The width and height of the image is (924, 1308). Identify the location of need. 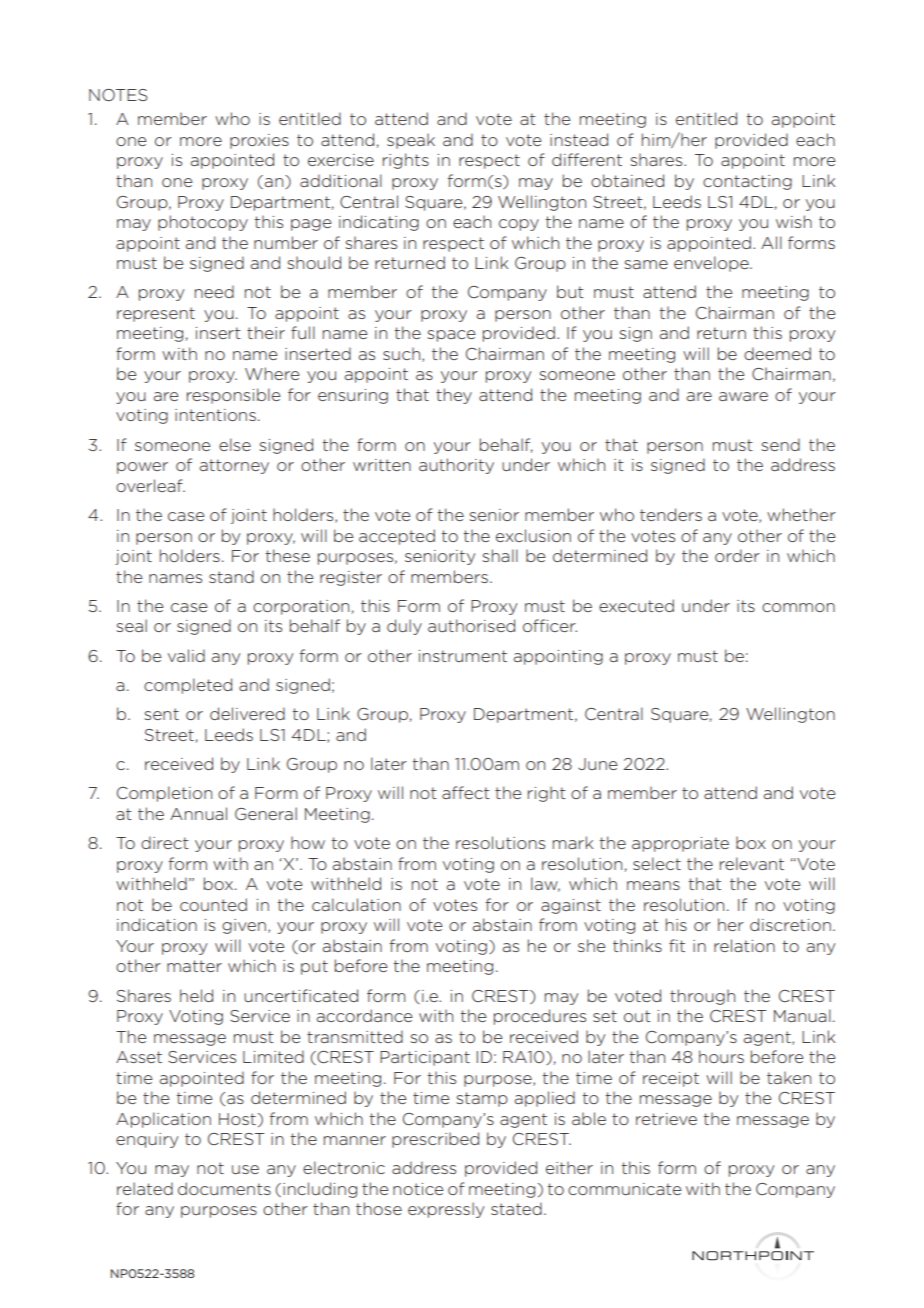
(214, 291).
